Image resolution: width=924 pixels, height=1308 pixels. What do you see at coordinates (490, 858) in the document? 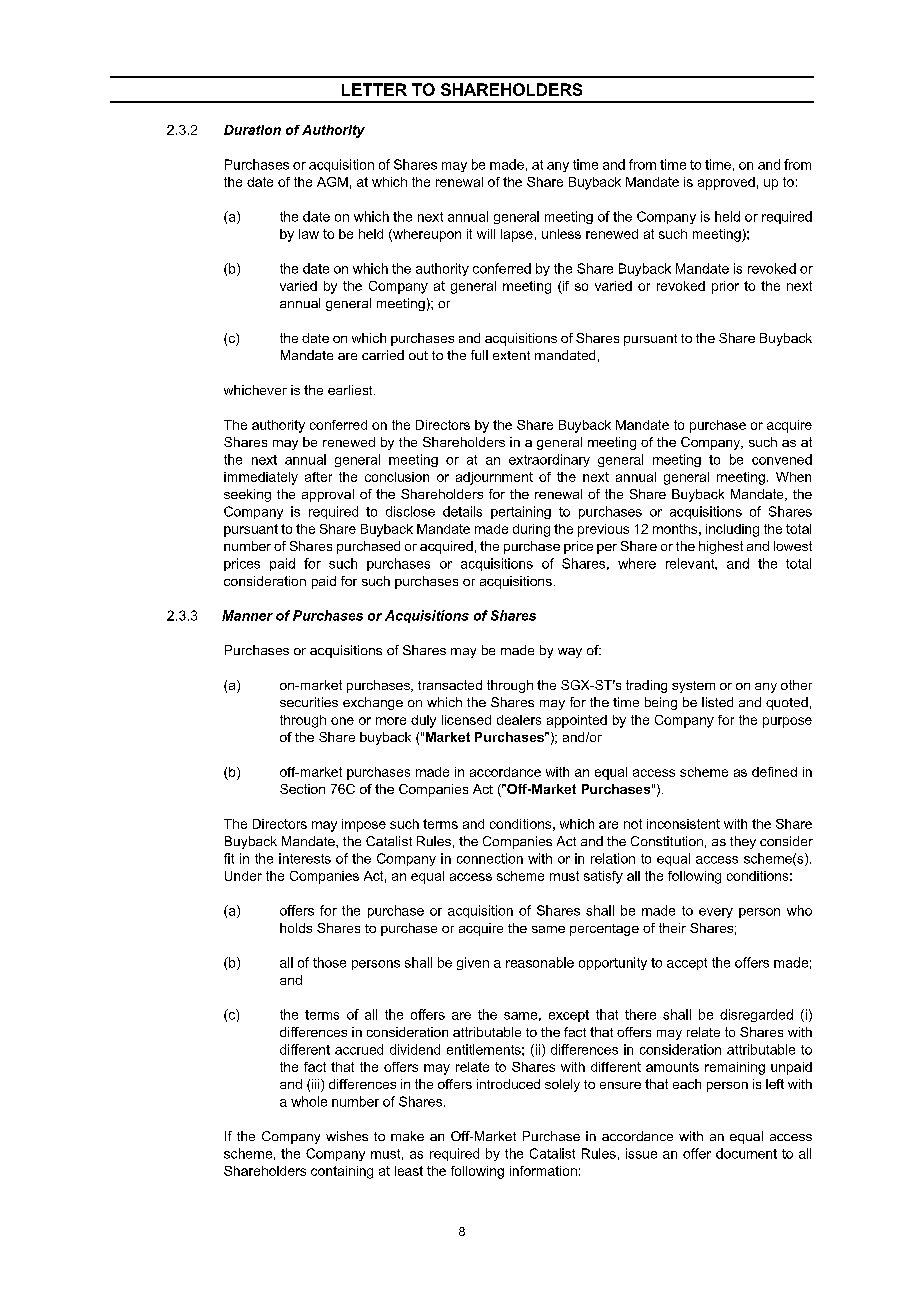
I see `connection` at bounding box center [490, 858].
